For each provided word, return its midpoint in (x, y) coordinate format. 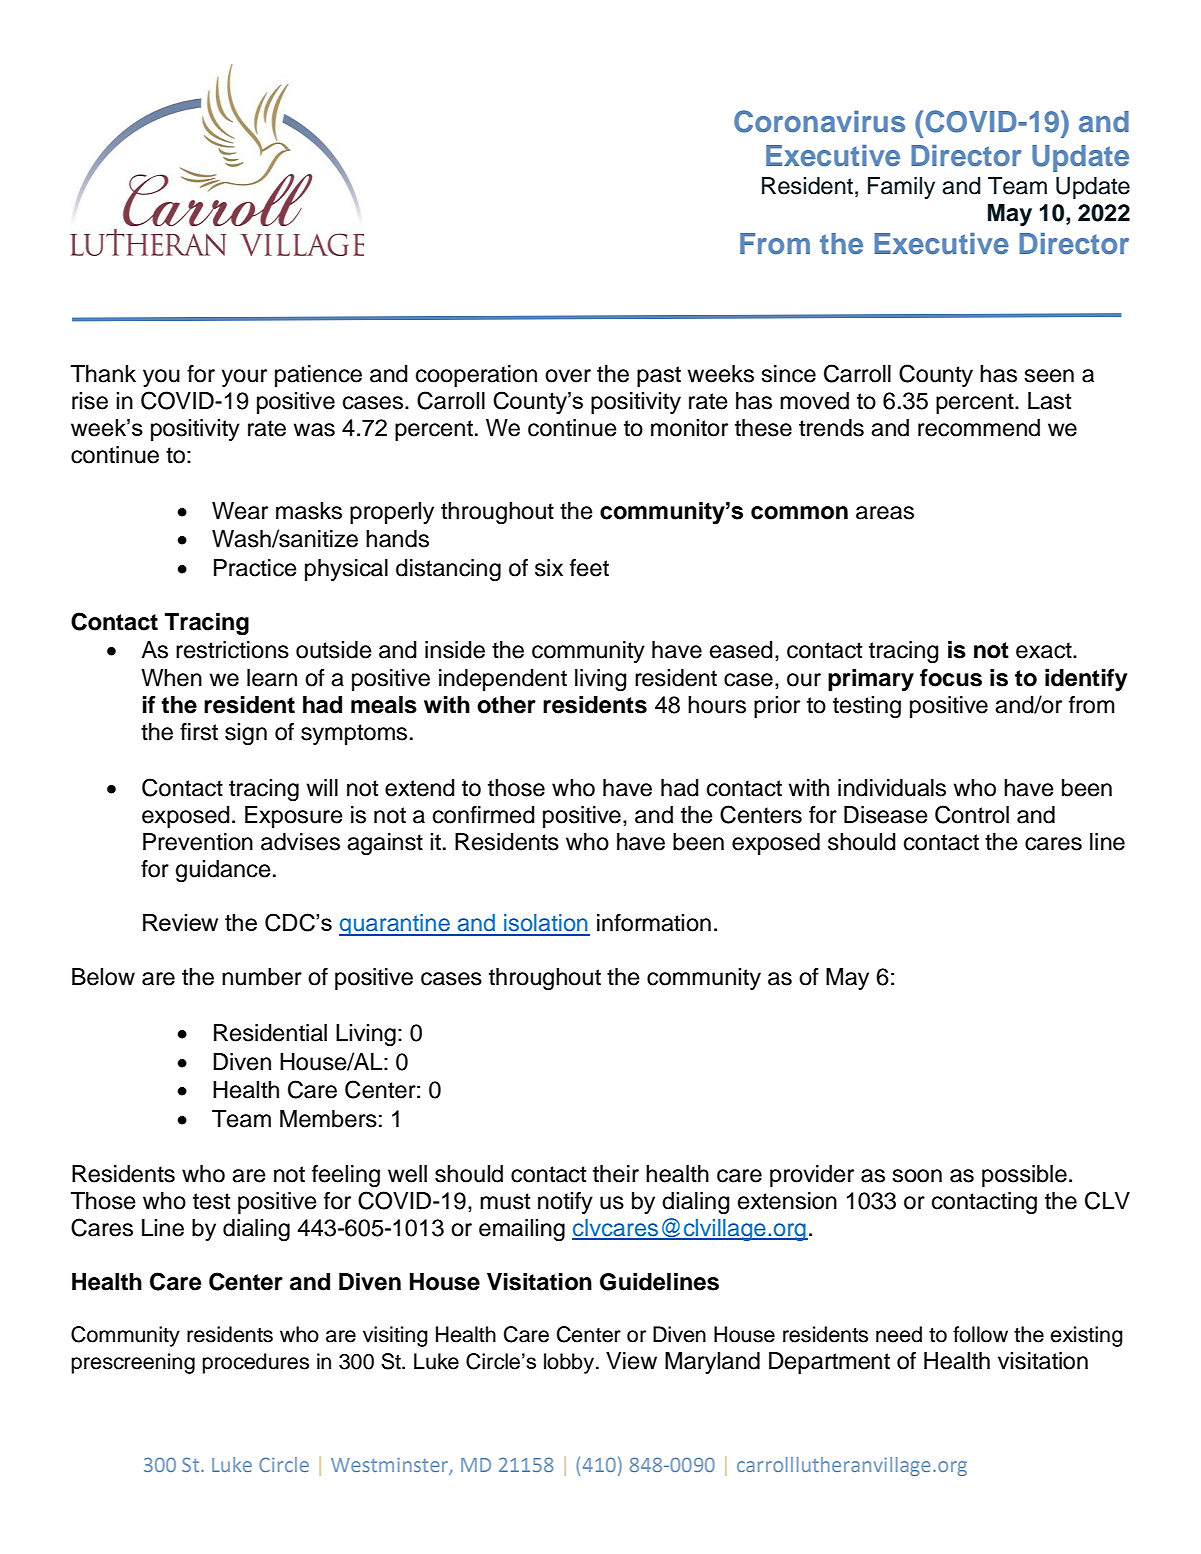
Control (972, 814)
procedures (255, 1363)
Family (901, 188)
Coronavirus (819, 121)
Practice (255, 568)
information (654, 923)
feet (589, 568)
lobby (570, 1363)
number (262, 977)
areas (885, 513)
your (244, 378)
